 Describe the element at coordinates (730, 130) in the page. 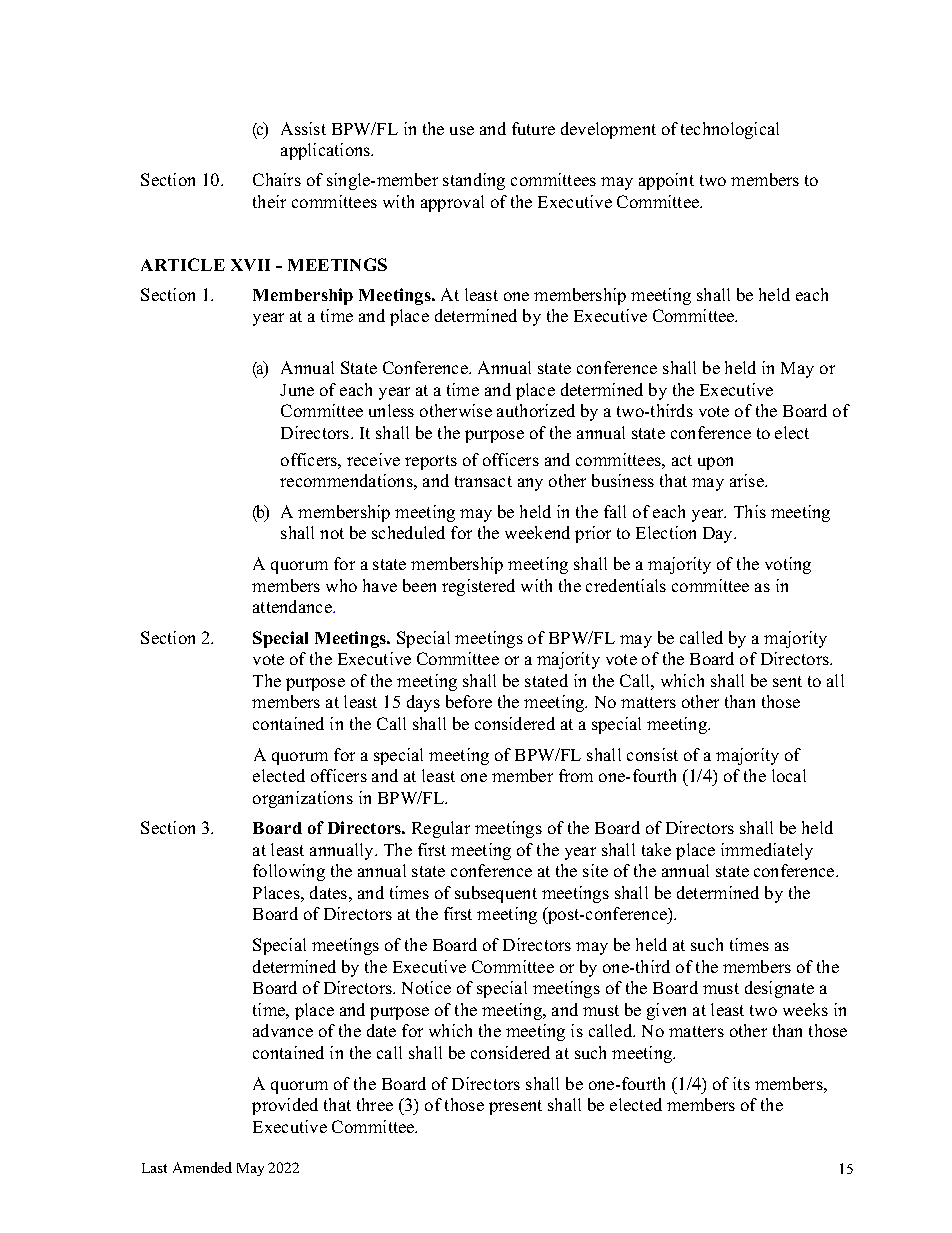

I see `technological` at that location.
